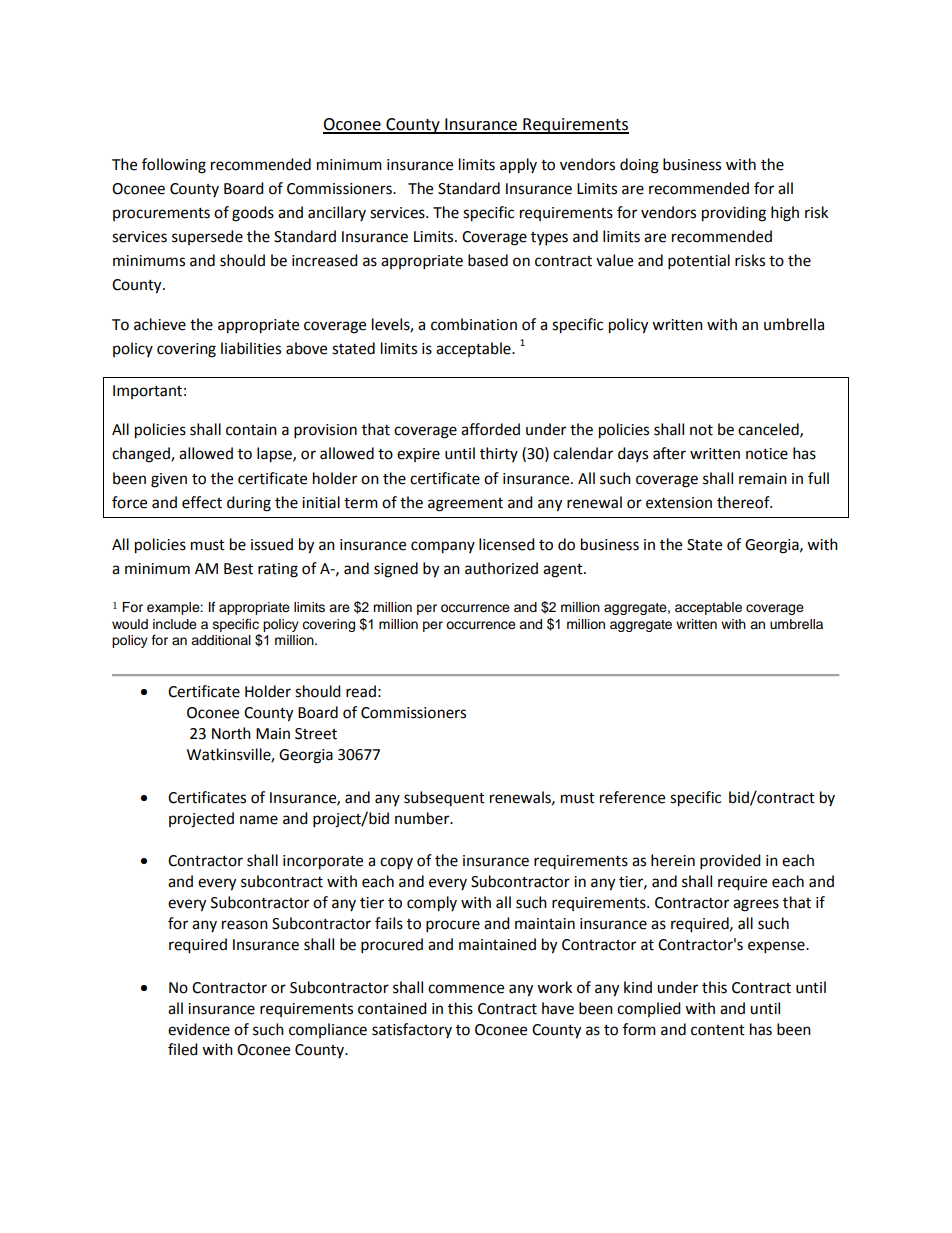 This image has height=1233, width=952. What do you see at coordinates (734, 214) in the image?
I see `providing` at bounding box center [734, 214].
